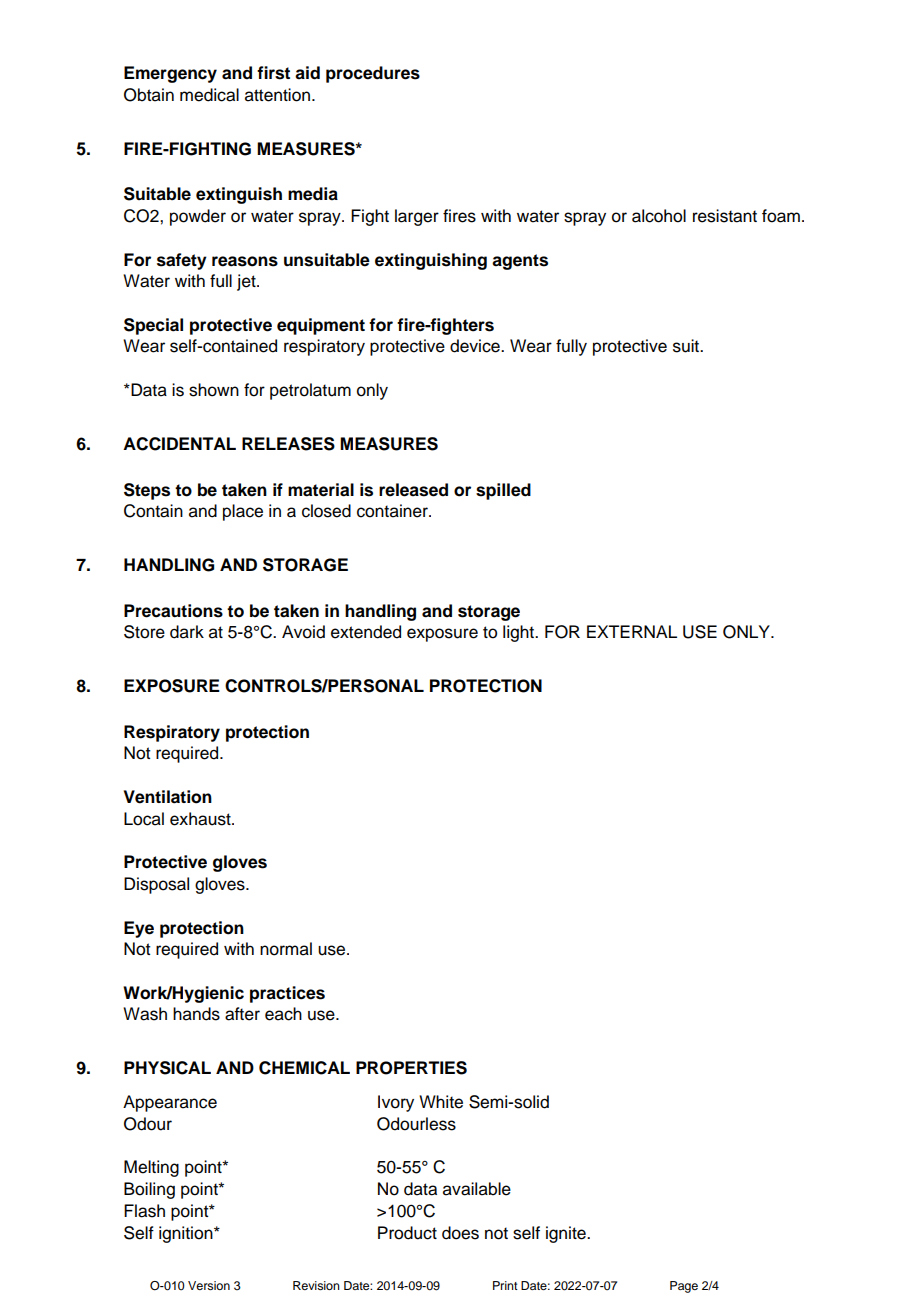 The width and height of the screenshot is (924, 1308). I want to click on resistant, so click(725, 216).
